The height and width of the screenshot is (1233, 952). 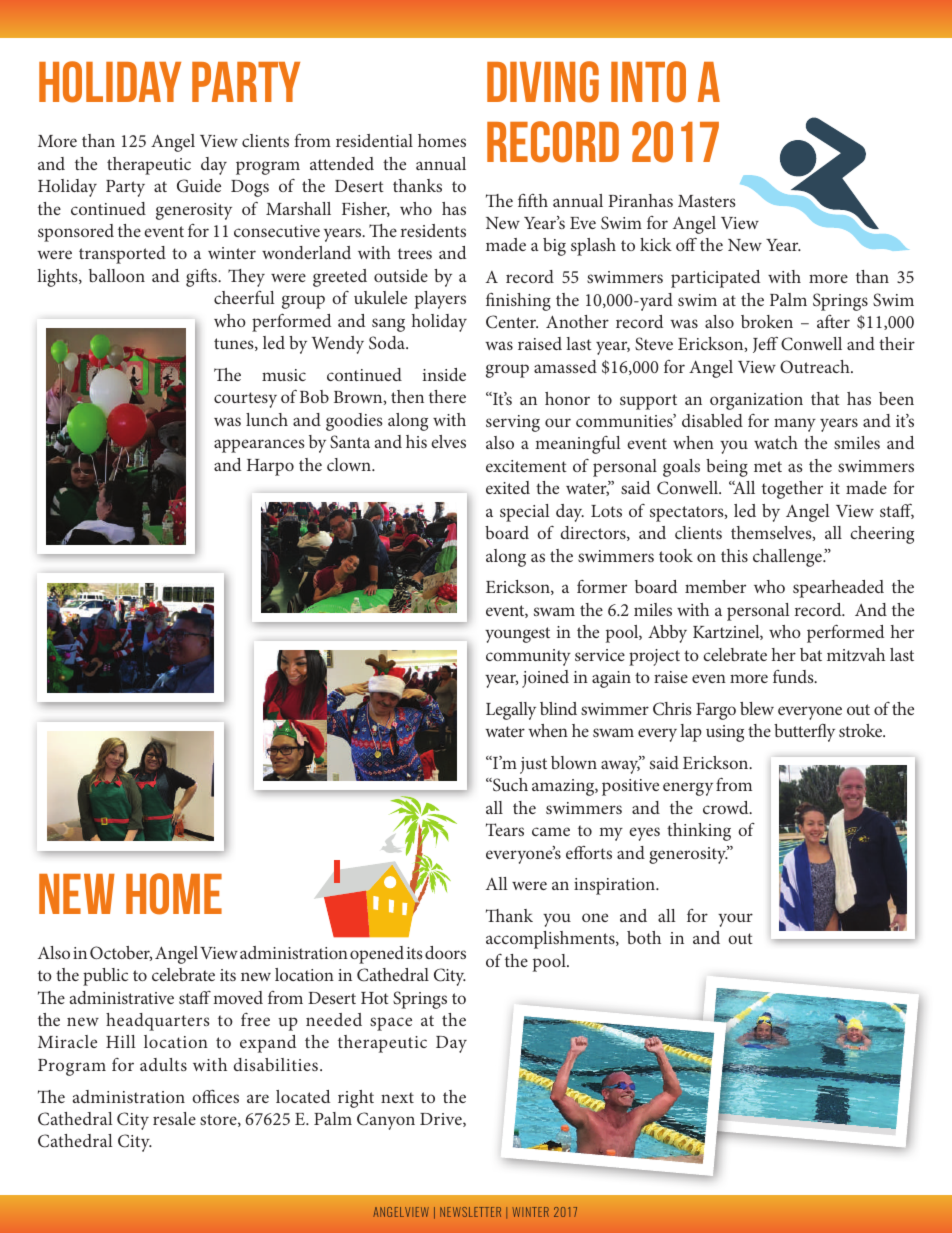 I want to click on Masters, so click(x=707, y=201).
